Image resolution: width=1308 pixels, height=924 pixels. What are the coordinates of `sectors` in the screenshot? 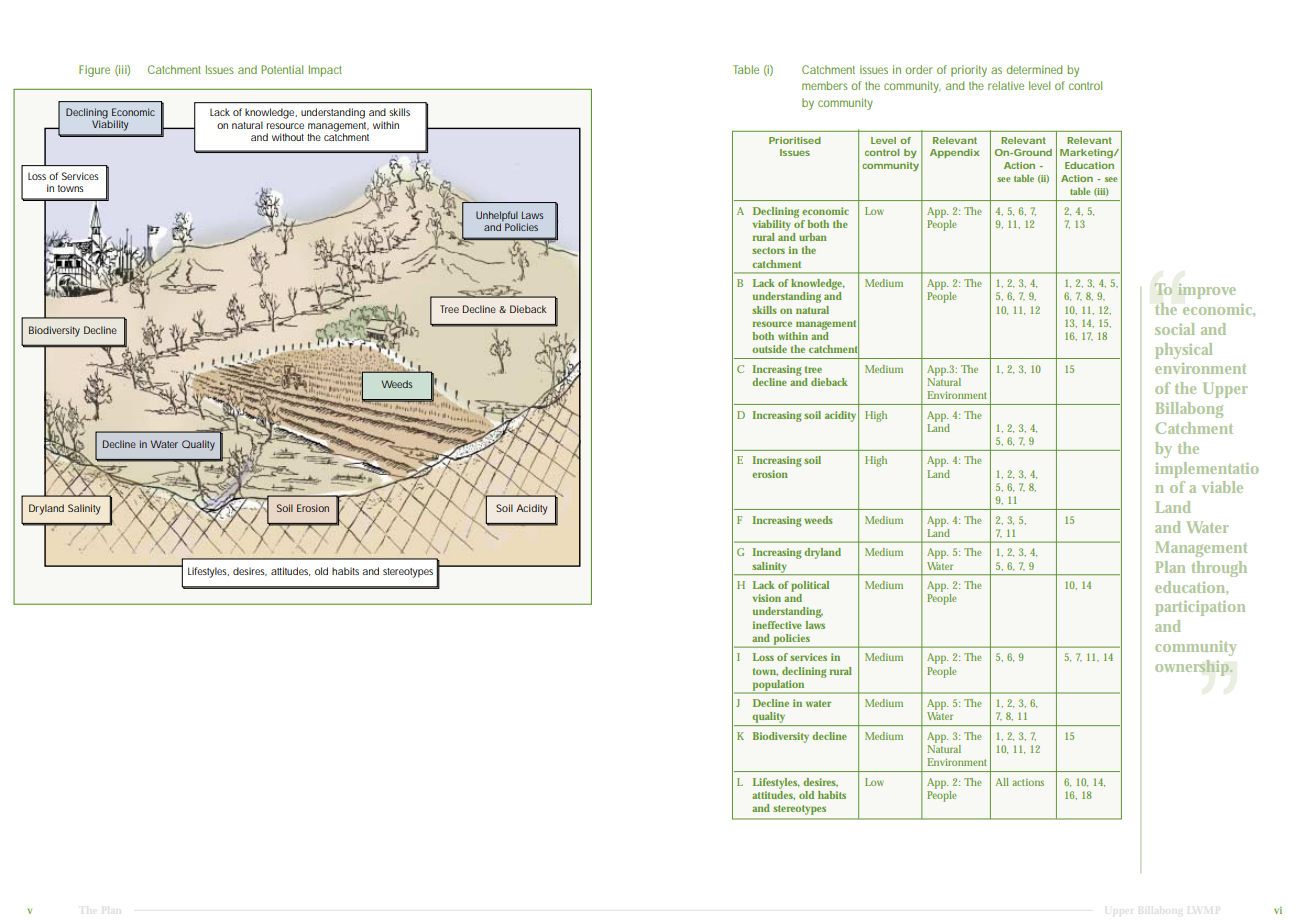 It's located at (768, 250).
